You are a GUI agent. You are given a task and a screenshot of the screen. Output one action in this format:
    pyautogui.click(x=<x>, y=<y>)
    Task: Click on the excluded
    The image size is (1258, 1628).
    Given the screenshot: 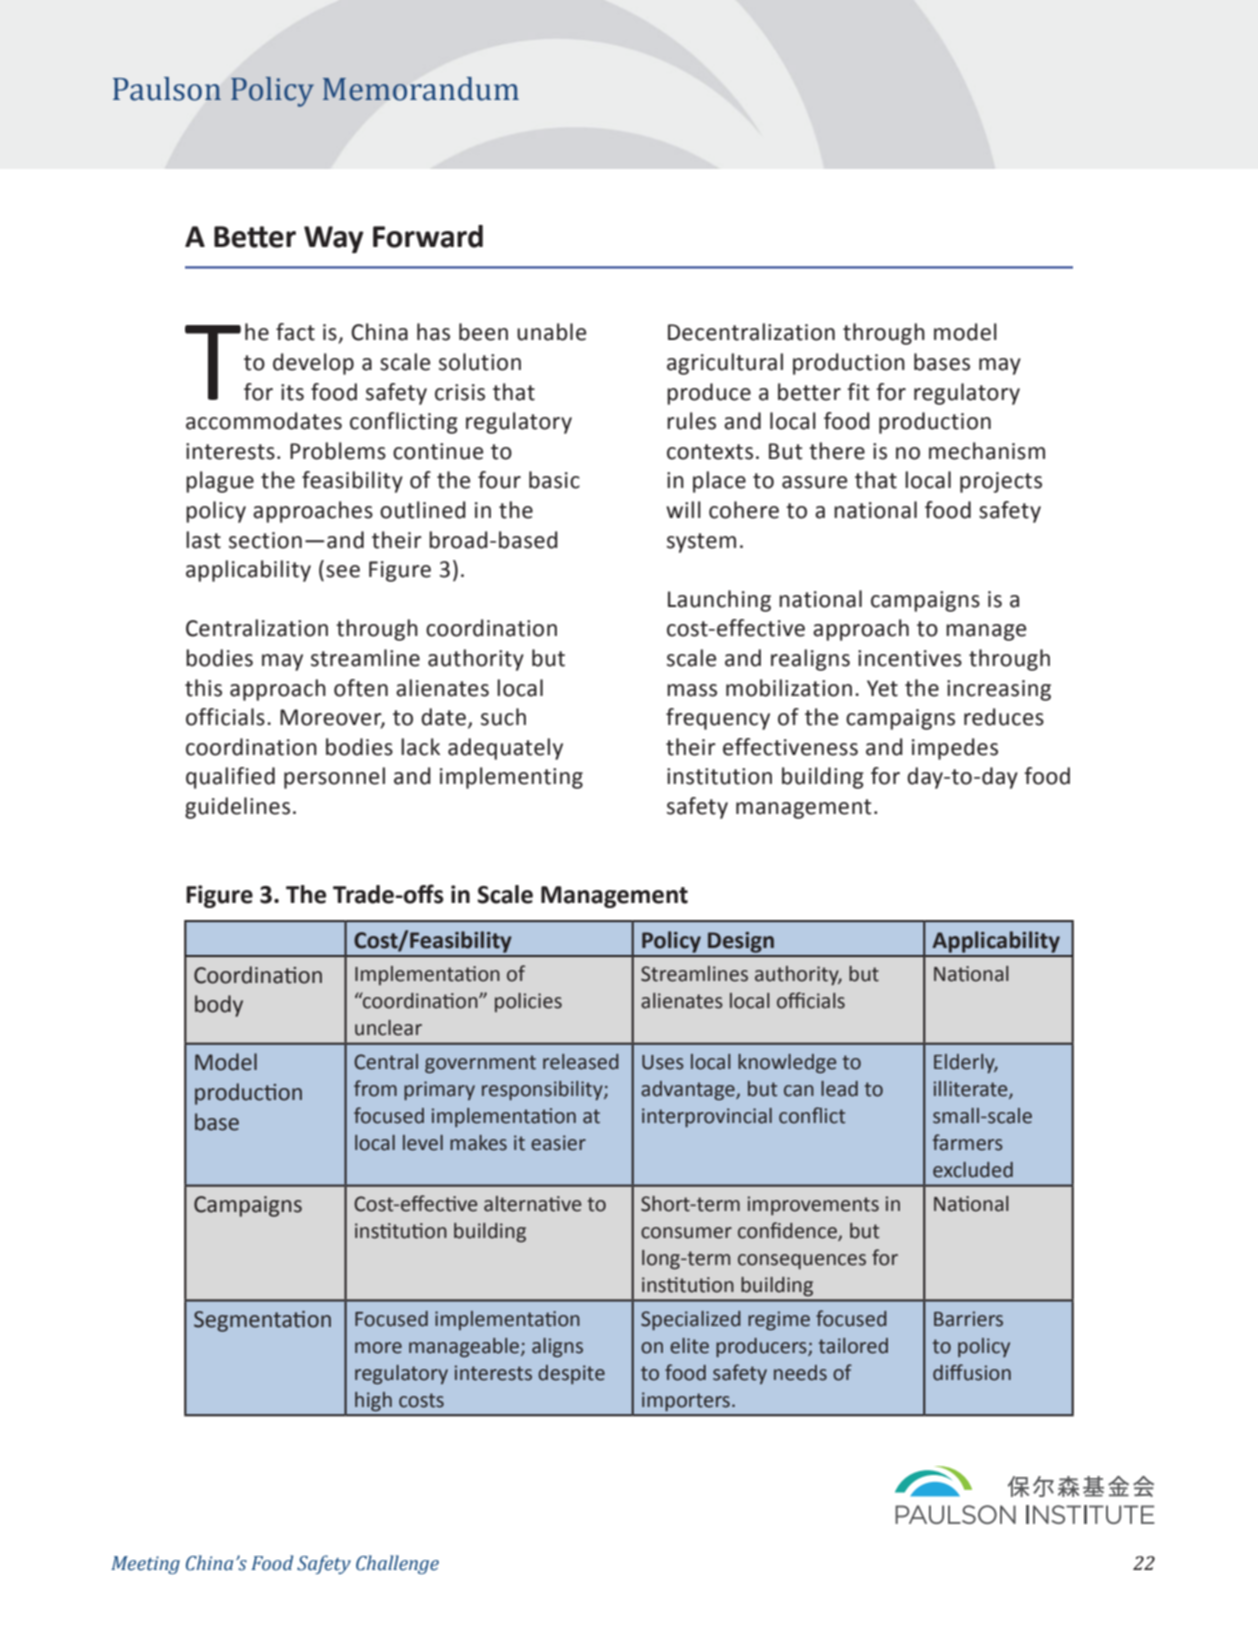 What is the action you would take?
    pyautogui.click(x=973, y=1170)
